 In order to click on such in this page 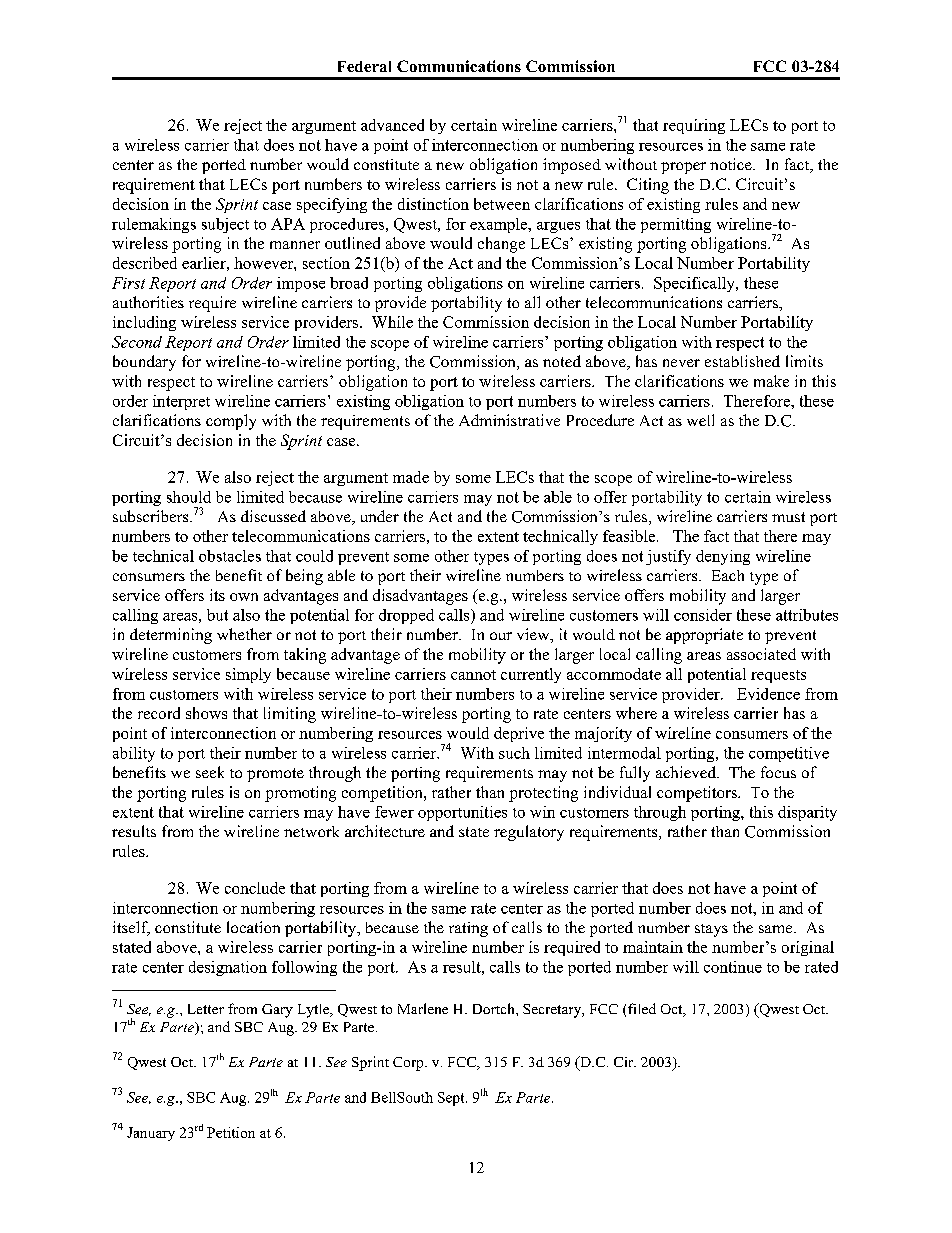, I will do `click(514, 753)`.
